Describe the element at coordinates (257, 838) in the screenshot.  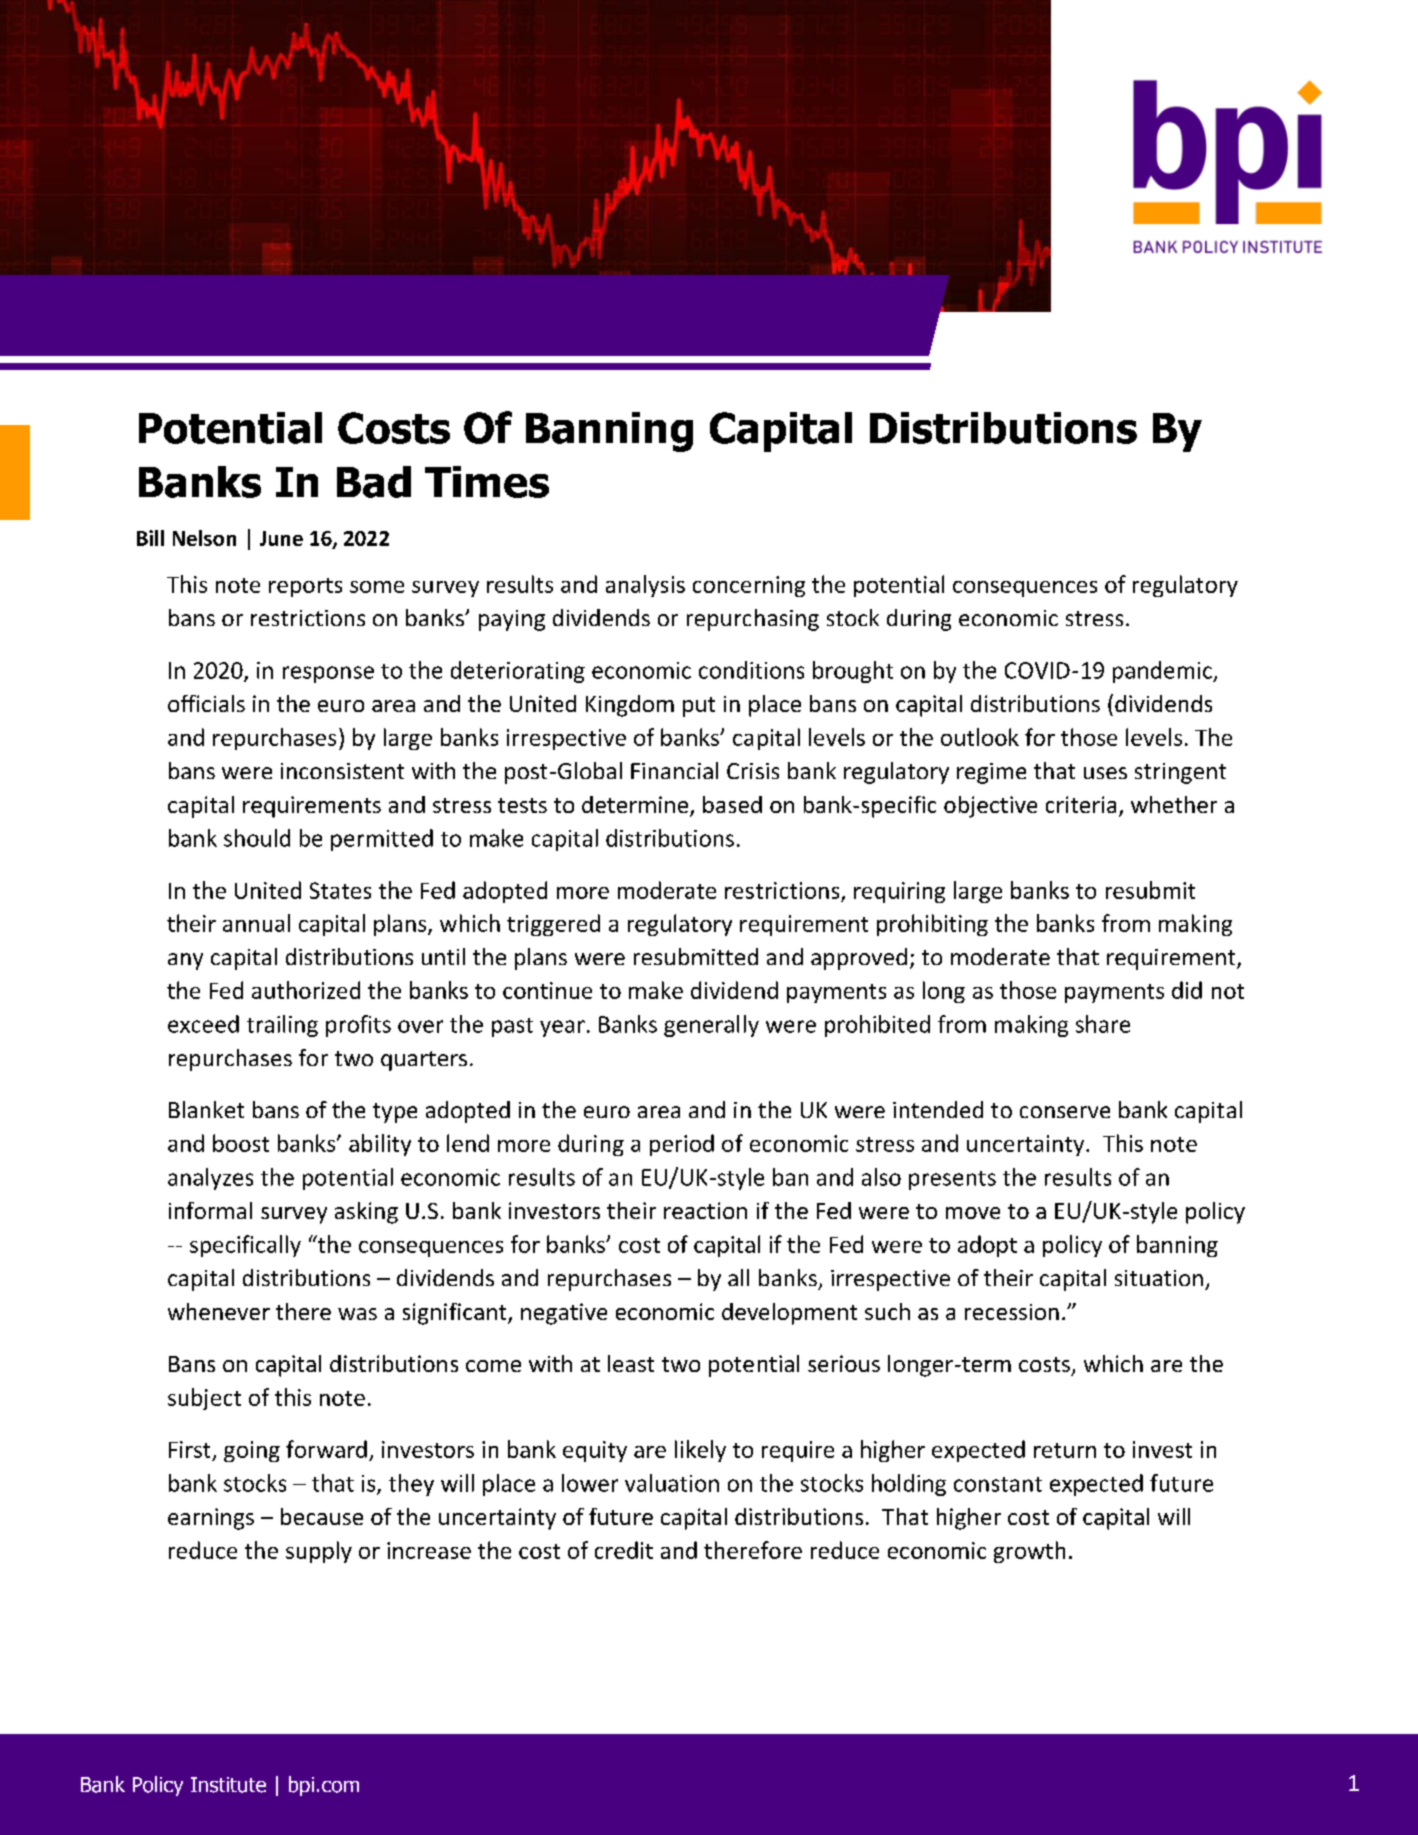
I see `should` at that location.
